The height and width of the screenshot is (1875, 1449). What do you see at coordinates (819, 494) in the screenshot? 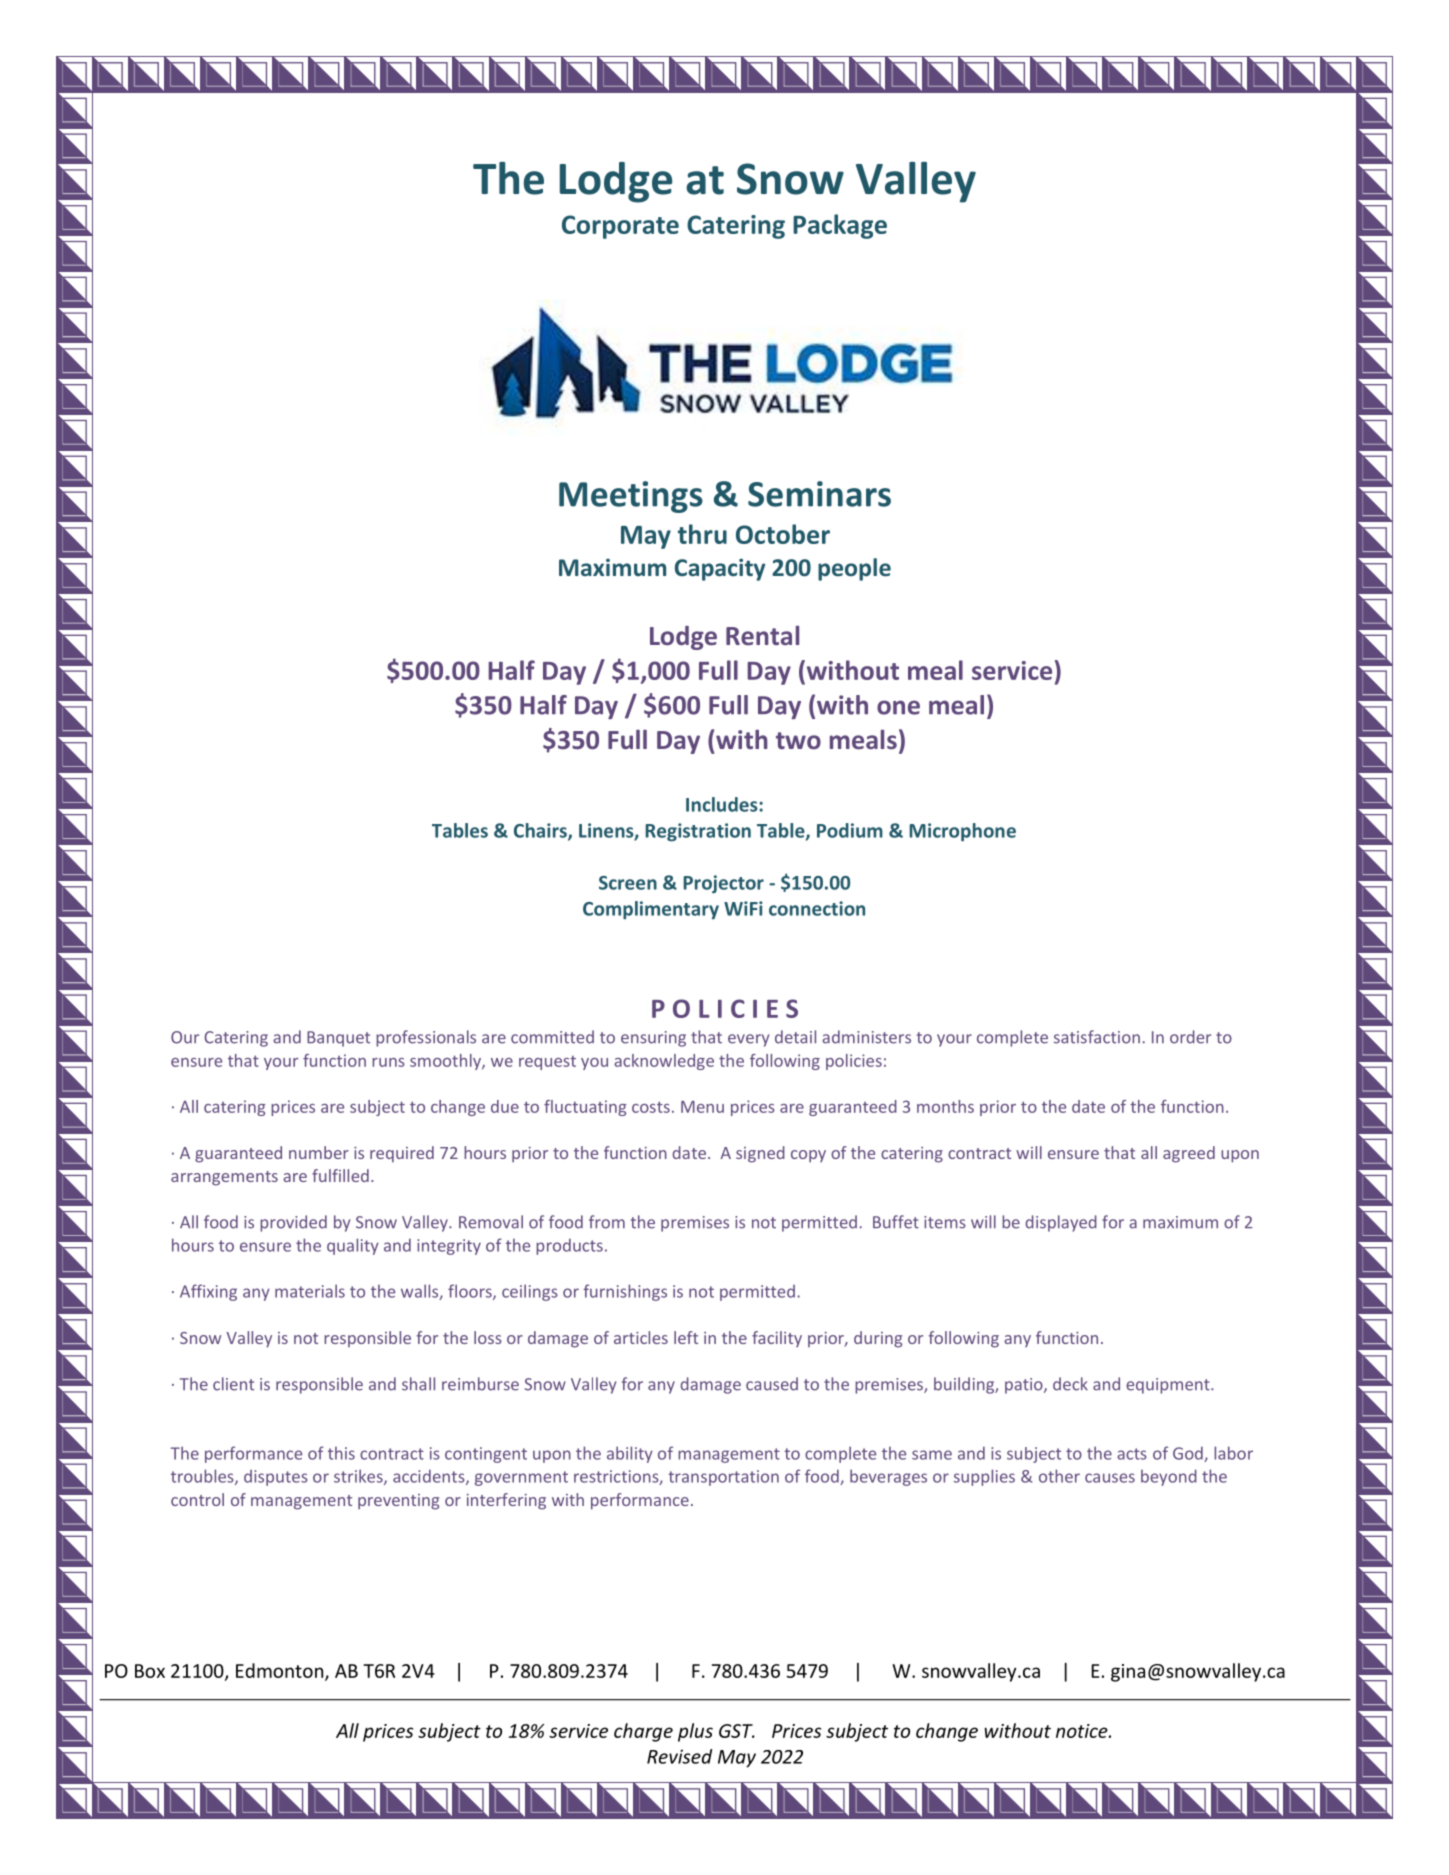
I see `Seminars` at bounding box center [819, 494].
